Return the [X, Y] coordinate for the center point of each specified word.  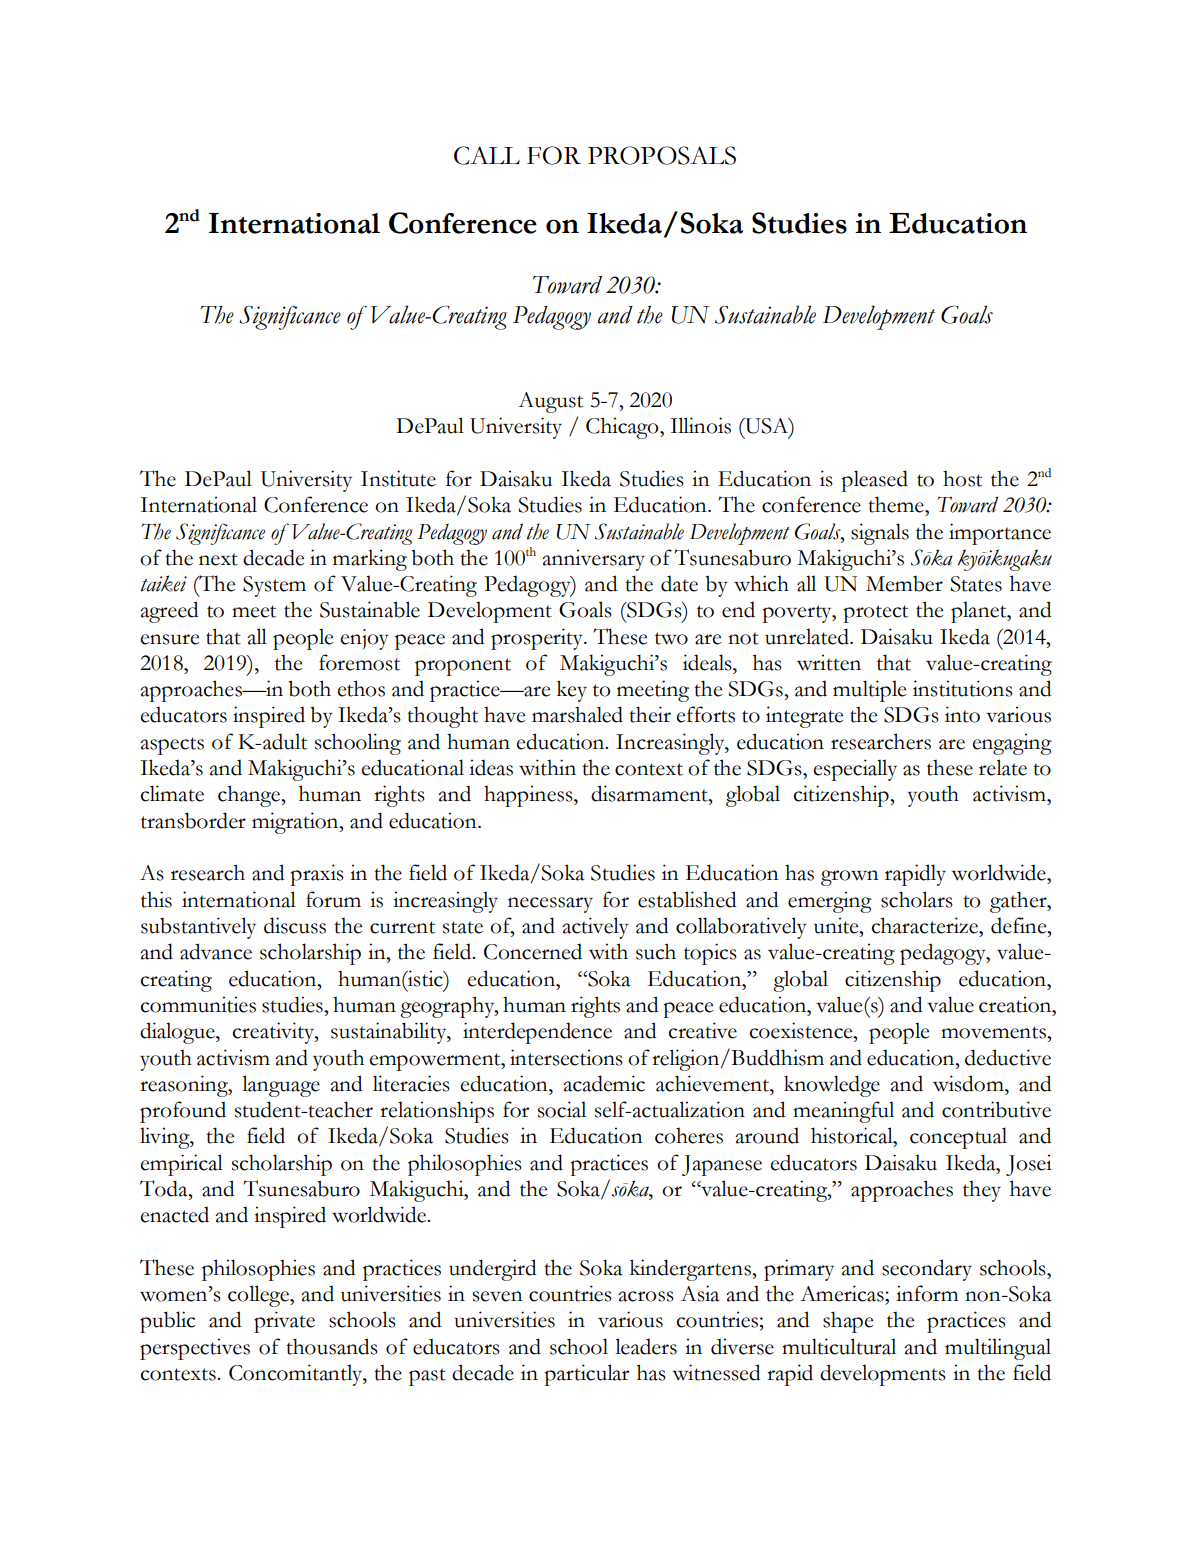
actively [595, 928]
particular [586, 1375]
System [274, 586]
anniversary [593, 560]
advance [216, 951]
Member [904, 584]
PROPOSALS [662, 155]
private [284, 1322]
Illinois [700, 425]
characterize [925, 925]
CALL [487, 155]
